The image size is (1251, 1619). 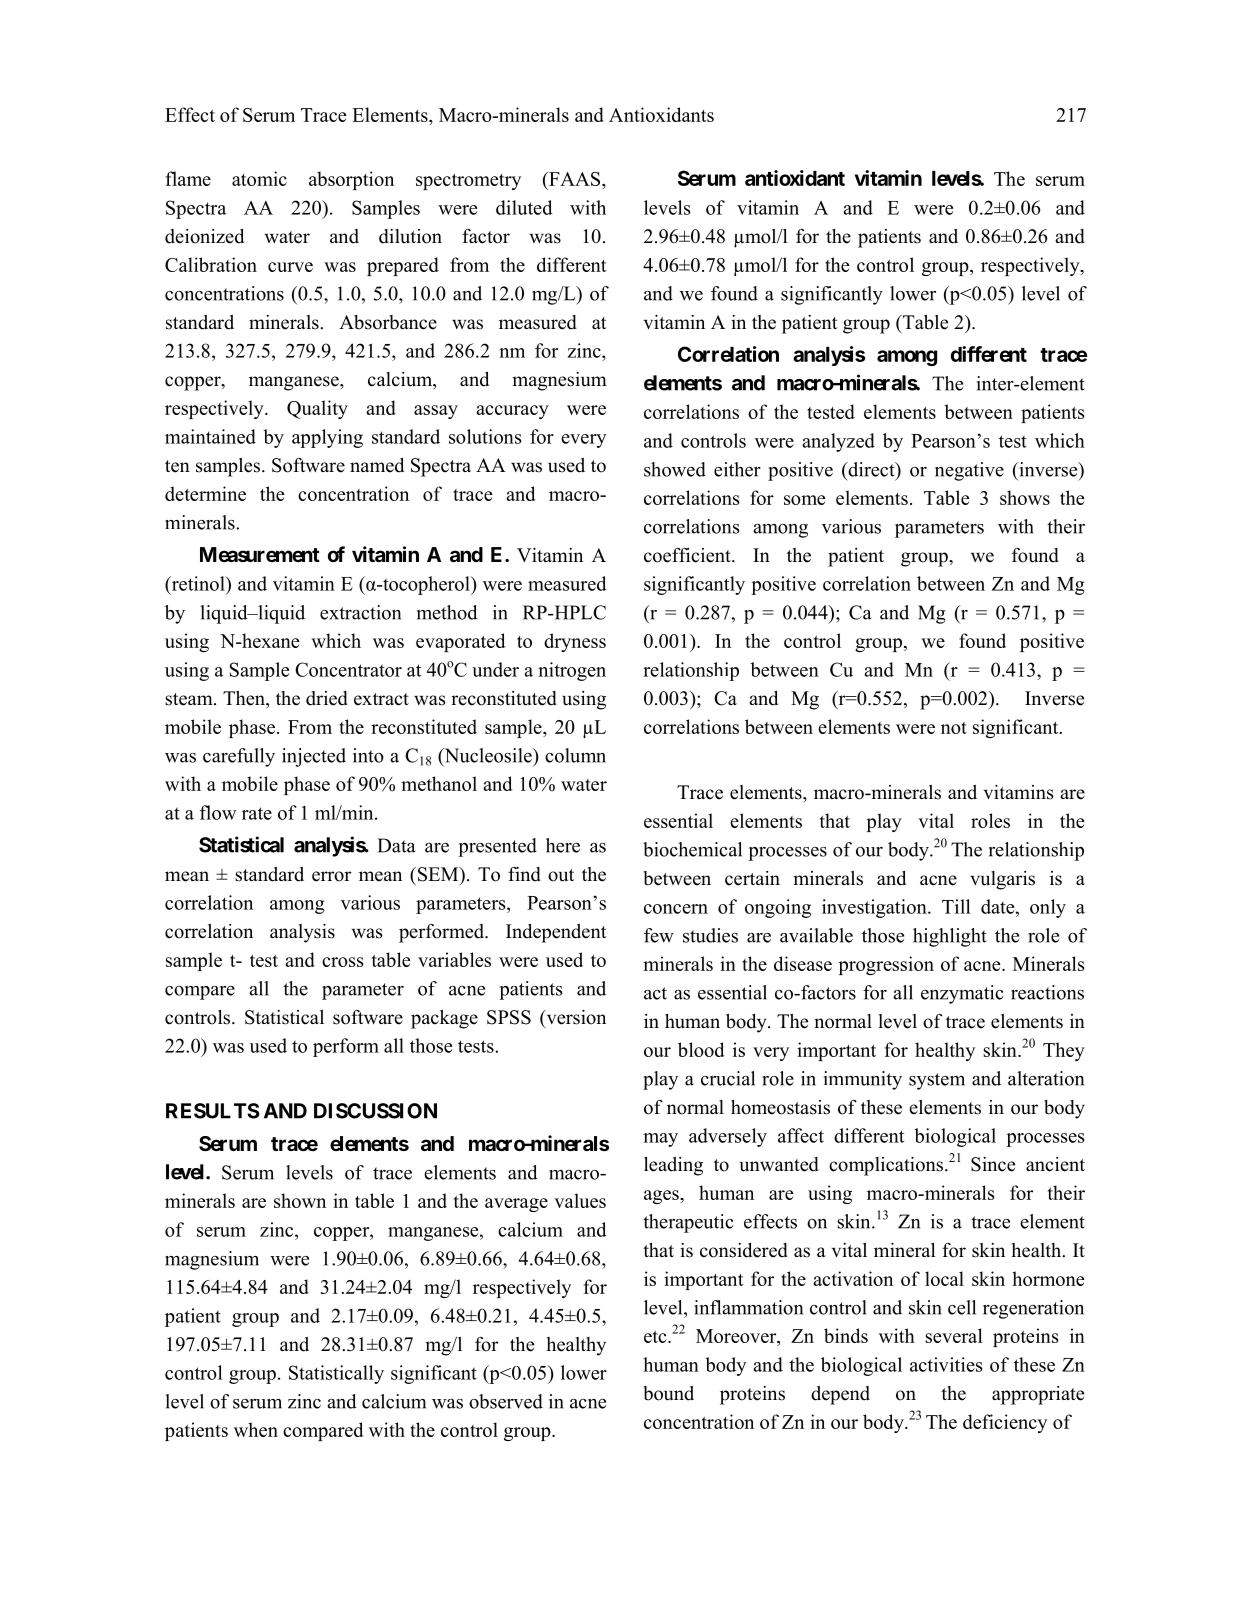 What do you see at coordinates (954, 728) in the document?
I see `not` at bounding box center [954, 728].
